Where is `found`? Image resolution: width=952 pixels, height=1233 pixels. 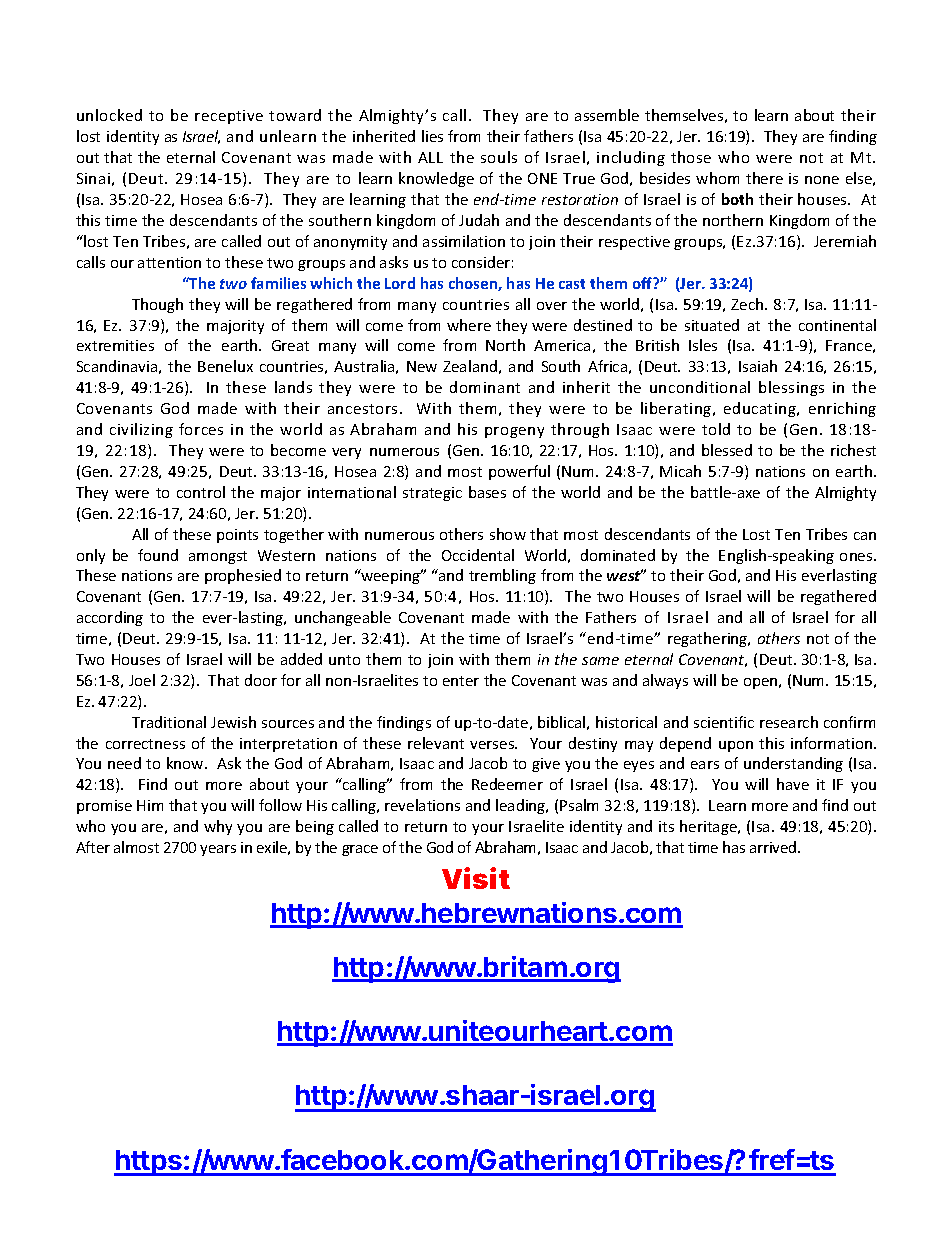 found is located at coordinates (158, 555).
